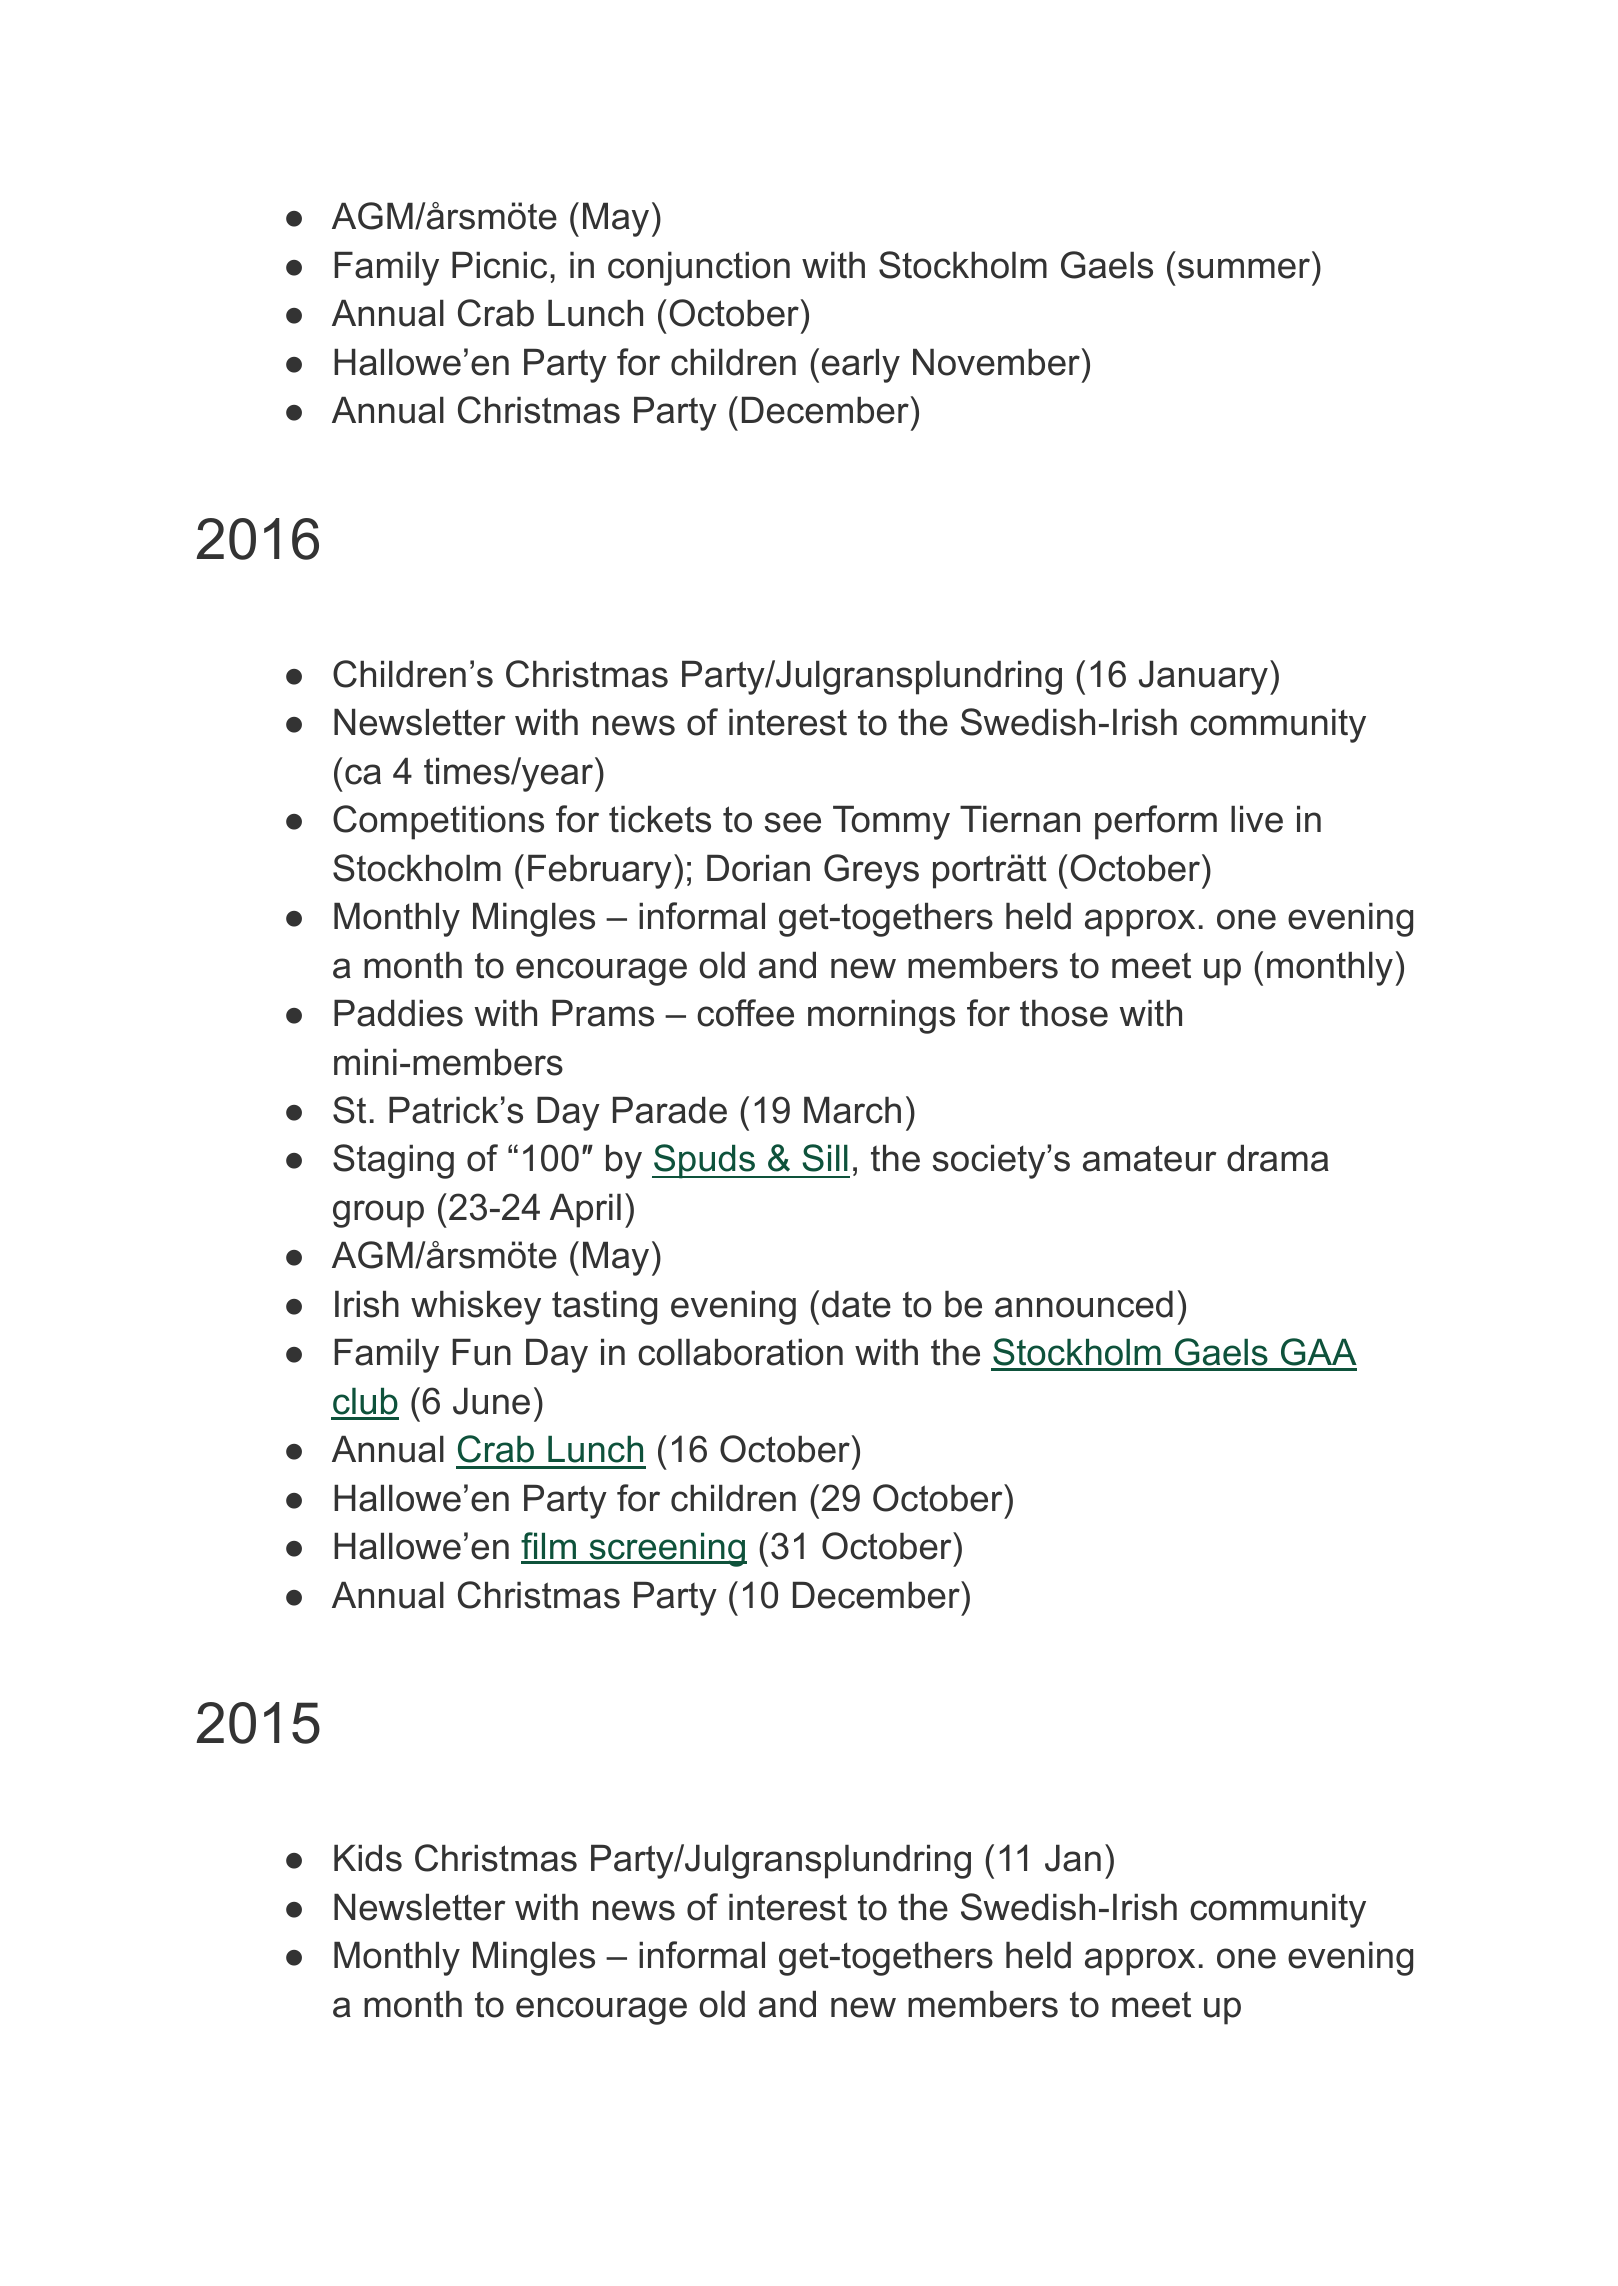 The image size is (1618, 2286). Describe the element at coordinates (491, 1401) in the screenshot. I see `June` at that location.
